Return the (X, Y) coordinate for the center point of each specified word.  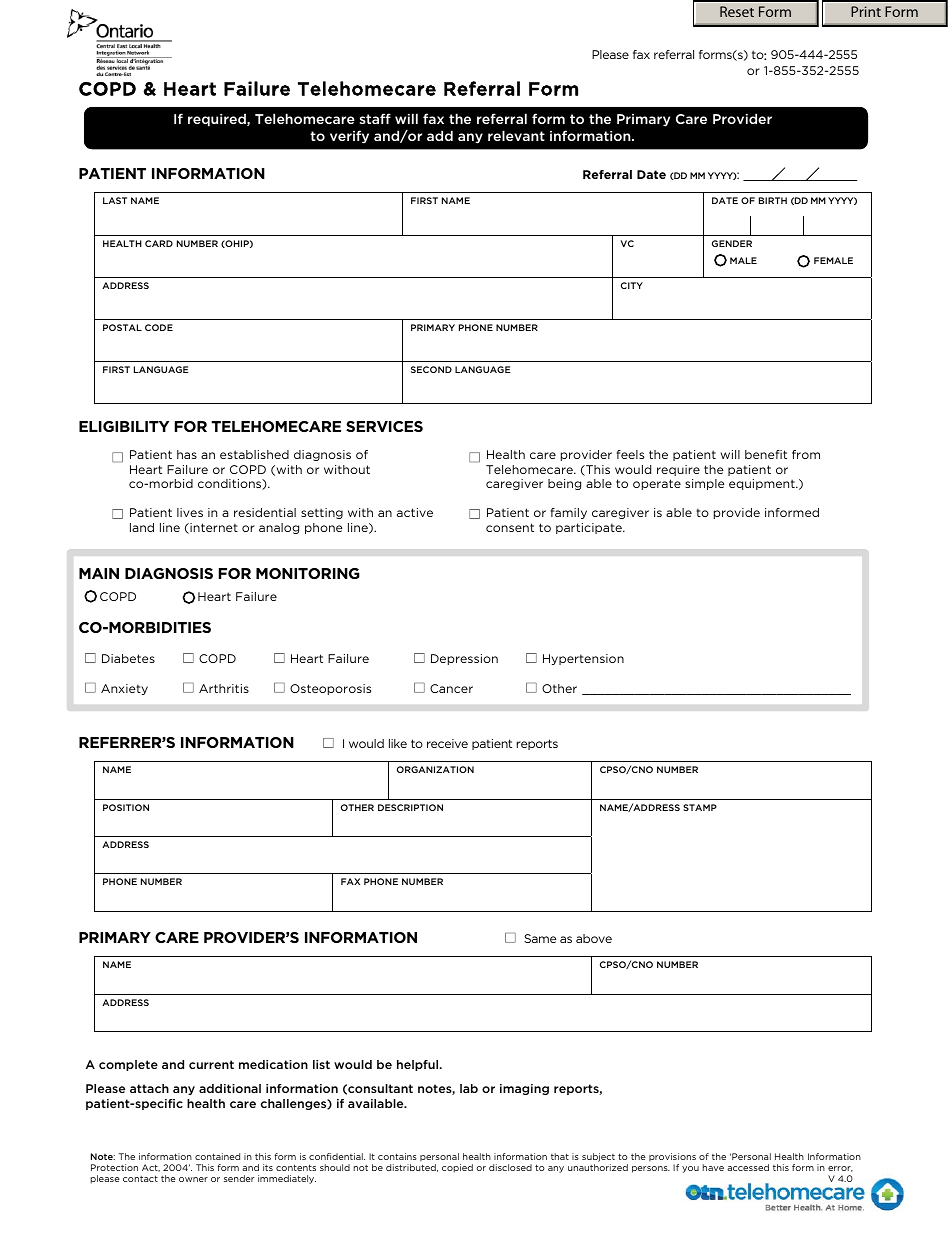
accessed (748, 1167)
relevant (516, 135)
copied (457, 1168)
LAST (115, 200)
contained (217, 1156)
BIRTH (773, 200)
